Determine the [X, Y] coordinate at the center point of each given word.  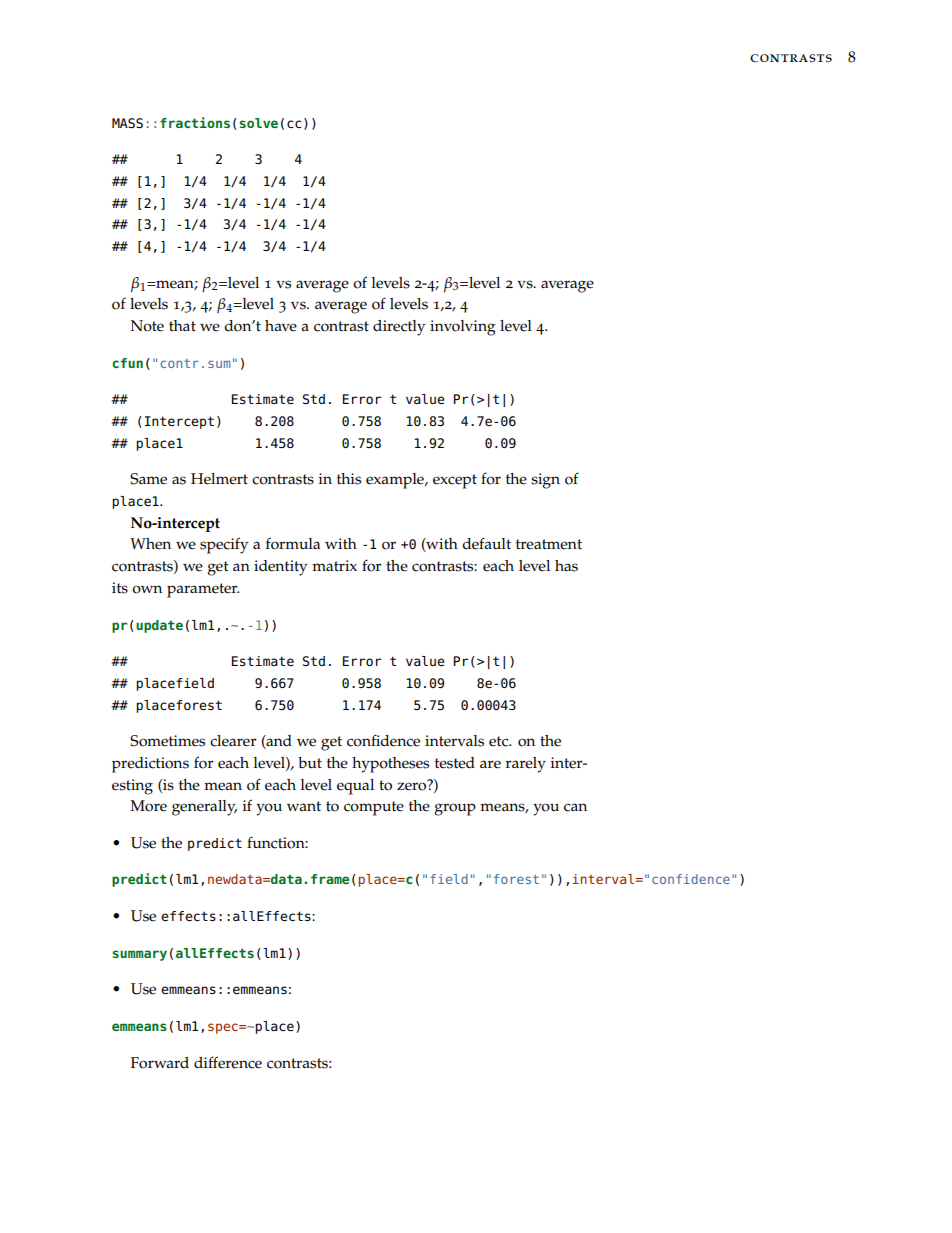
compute [374, 808]
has [566, 566]
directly [399, 328]
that [182, 325]
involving [463, 328]
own [147, 589]
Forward [160, 1063]
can [575, 807]
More [148, 806]
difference [228, 1062]
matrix [334, 565]
